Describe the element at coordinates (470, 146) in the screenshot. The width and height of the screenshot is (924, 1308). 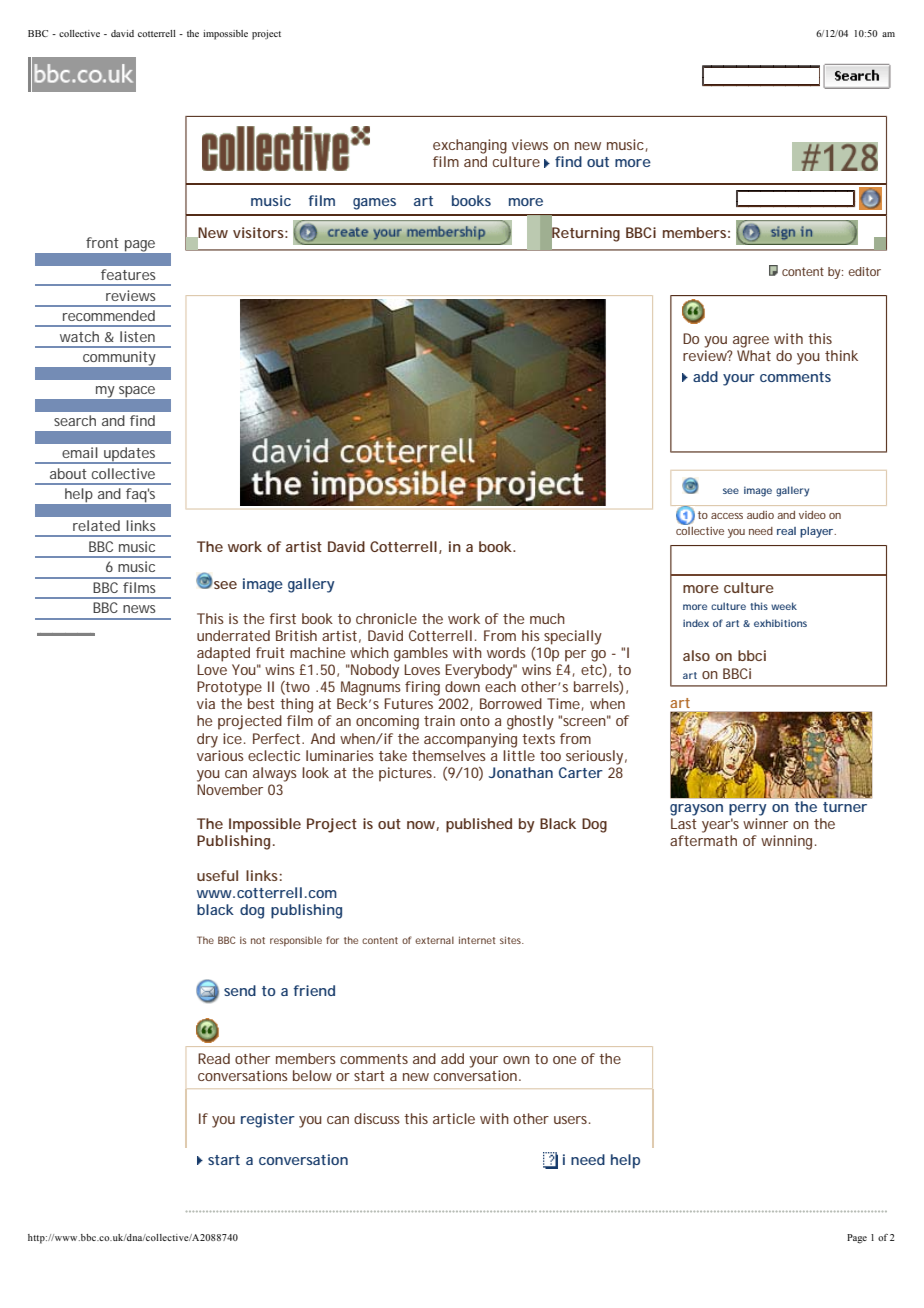
I see `exchanging` at that location.
